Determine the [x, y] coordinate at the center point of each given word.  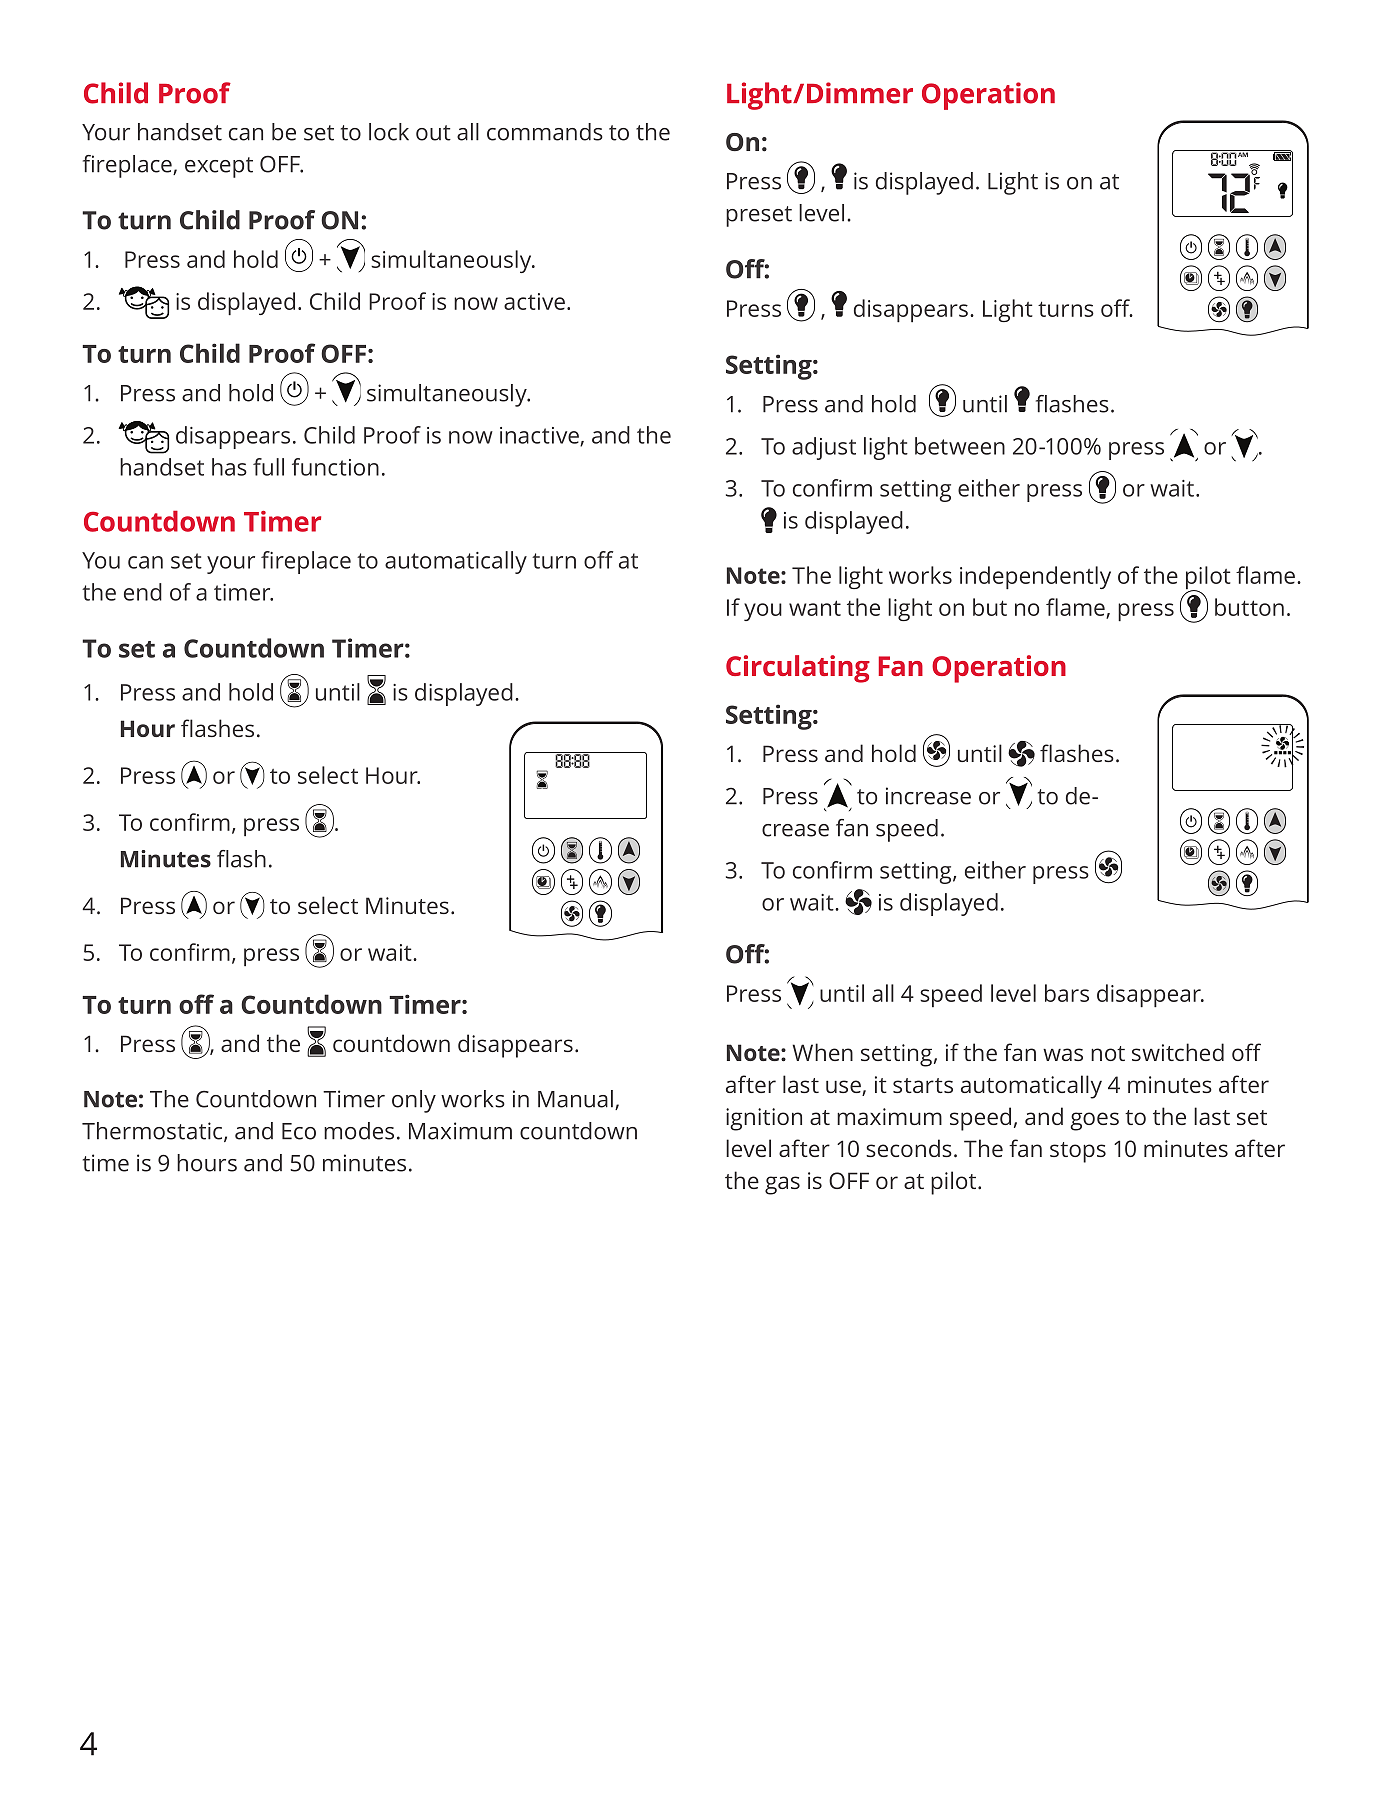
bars [1067, 993]
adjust [824, 448]
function [335, 467]
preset [759, 216]
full [268, 467]
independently [1035, 577]
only [414, 1101]
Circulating [798, 669]
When [822, 1052]
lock [389, 132]
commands [545, 132]
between [960, 446]
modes [359, 1131]
